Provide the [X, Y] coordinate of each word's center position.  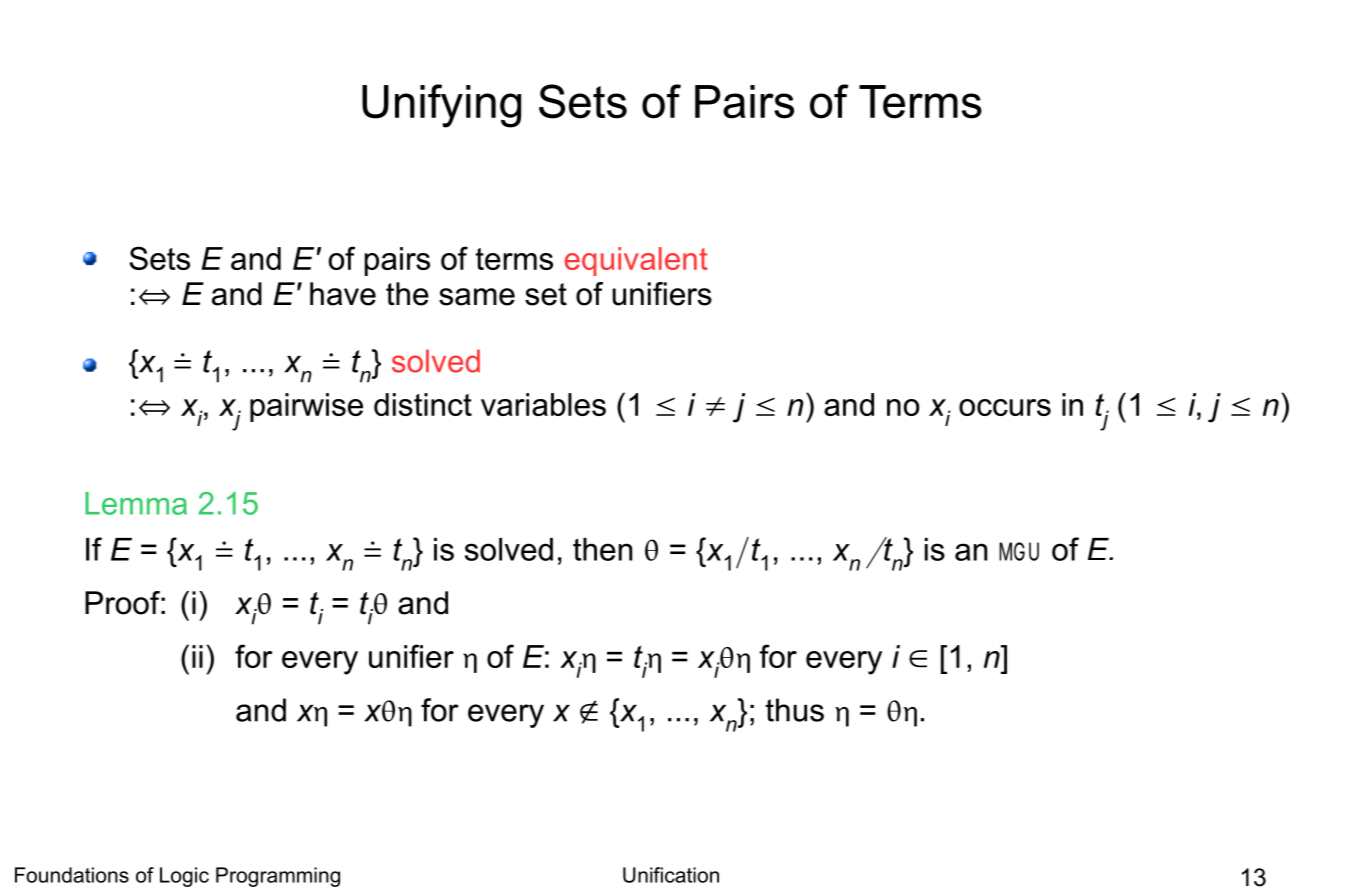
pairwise [306, 407]
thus [795, 710]
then [602, 549]
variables [543, 404]
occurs [1005, 407]
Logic [184, 877]
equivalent [636, 261]
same [477, 297]
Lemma [136, 503]
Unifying [441, 106]
